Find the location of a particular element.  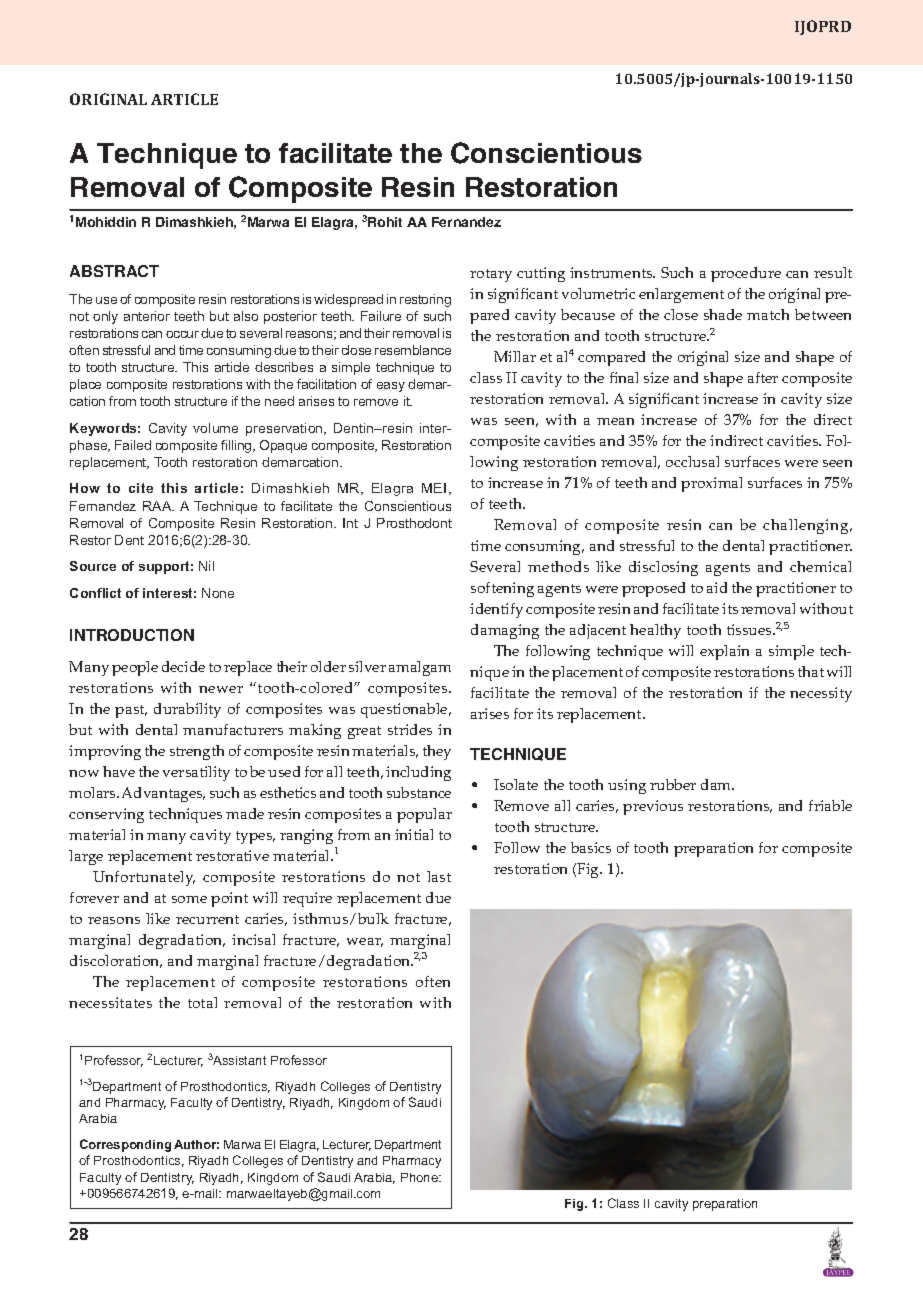

ABSTRACT is located at coordinates (114, 271).
